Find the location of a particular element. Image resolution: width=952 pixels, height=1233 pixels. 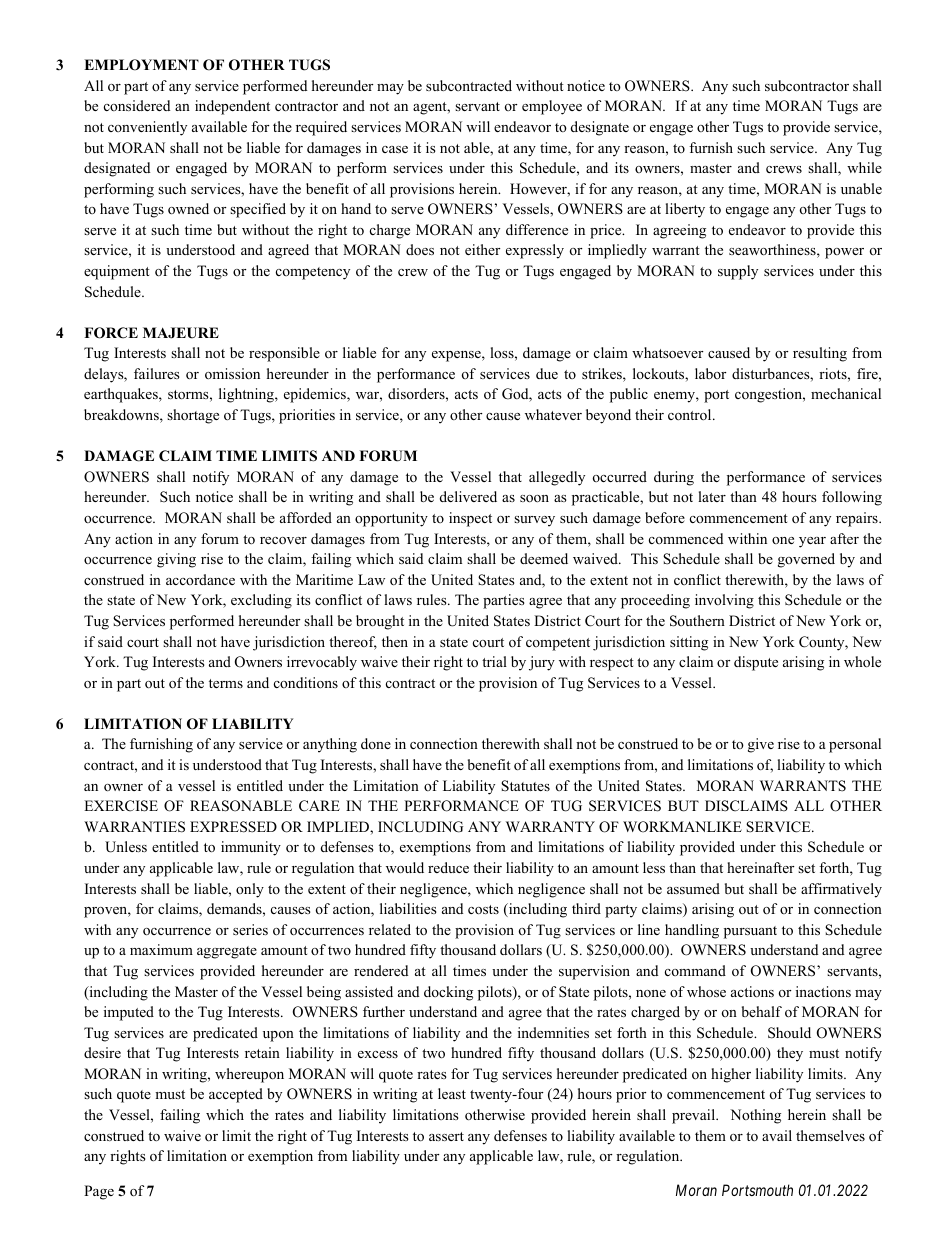

while is located at coordinates (864, 167).
